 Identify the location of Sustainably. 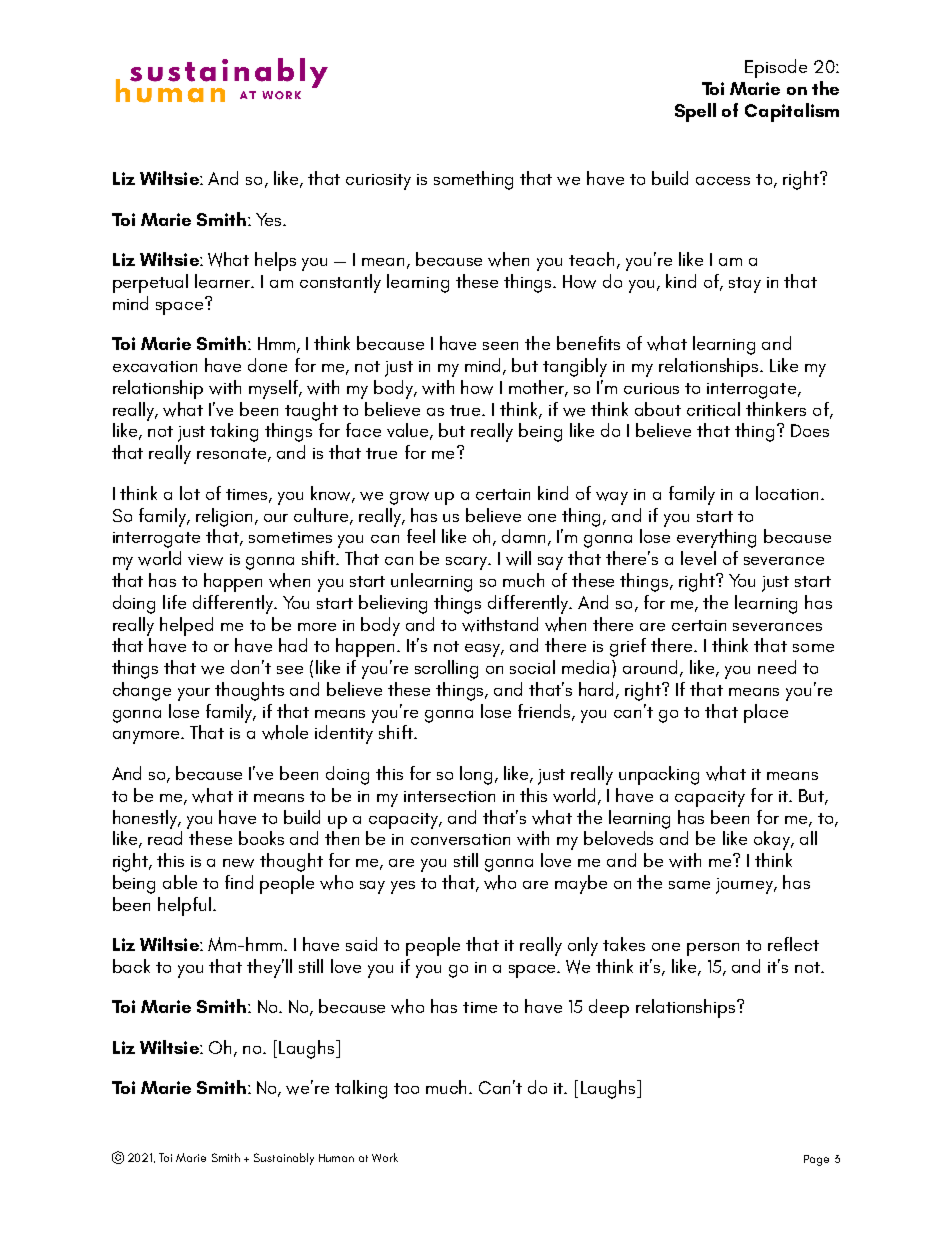
(284, 1159).
